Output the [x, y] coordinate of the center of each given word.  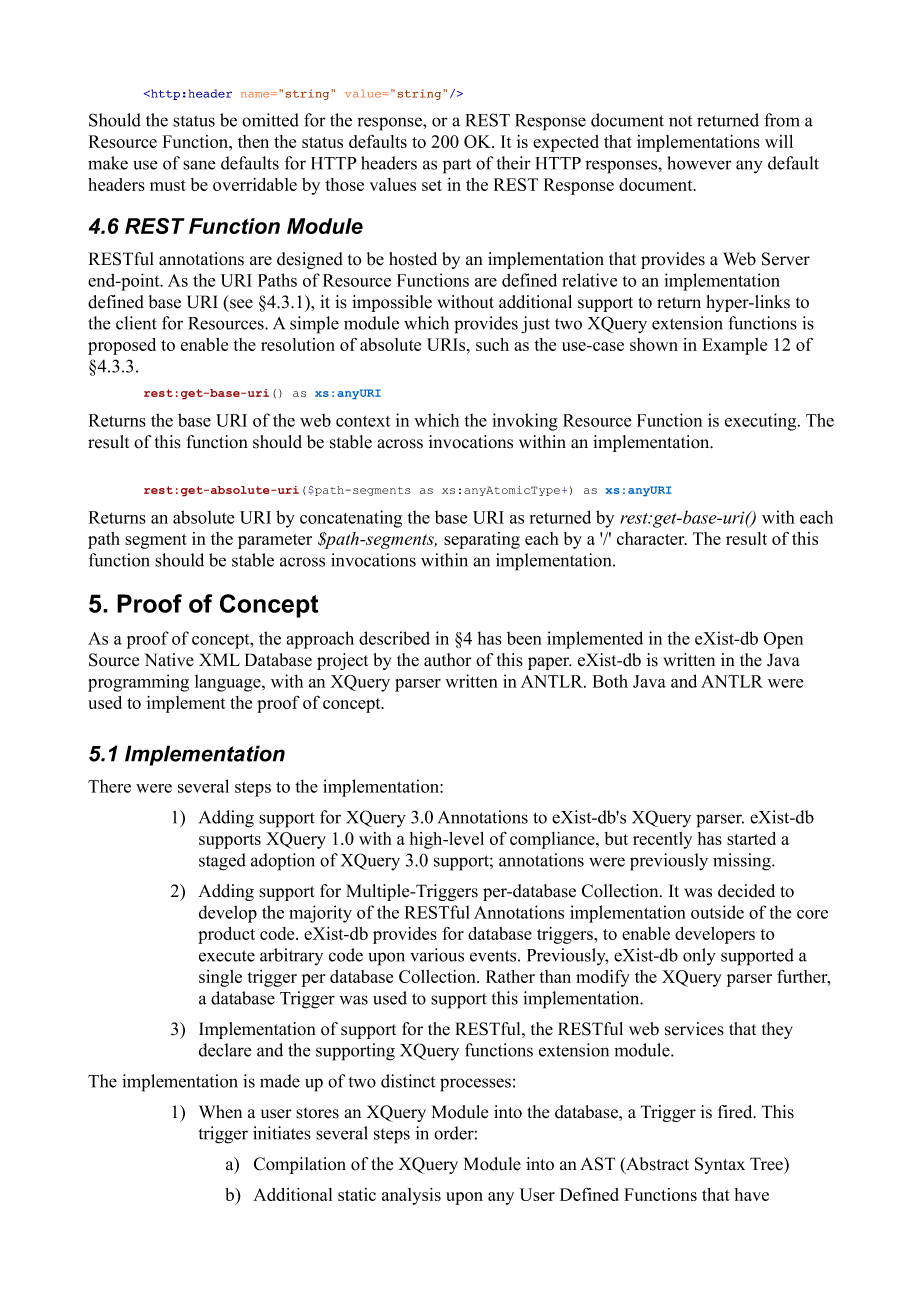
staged [222, 862]
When [220, 1112]
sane [199, 165]
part [457, 166]
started [751, 838]
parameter [275, 541]
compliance [553, 840]
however [699, 163]
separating [482, 540]
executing [762, 422]
